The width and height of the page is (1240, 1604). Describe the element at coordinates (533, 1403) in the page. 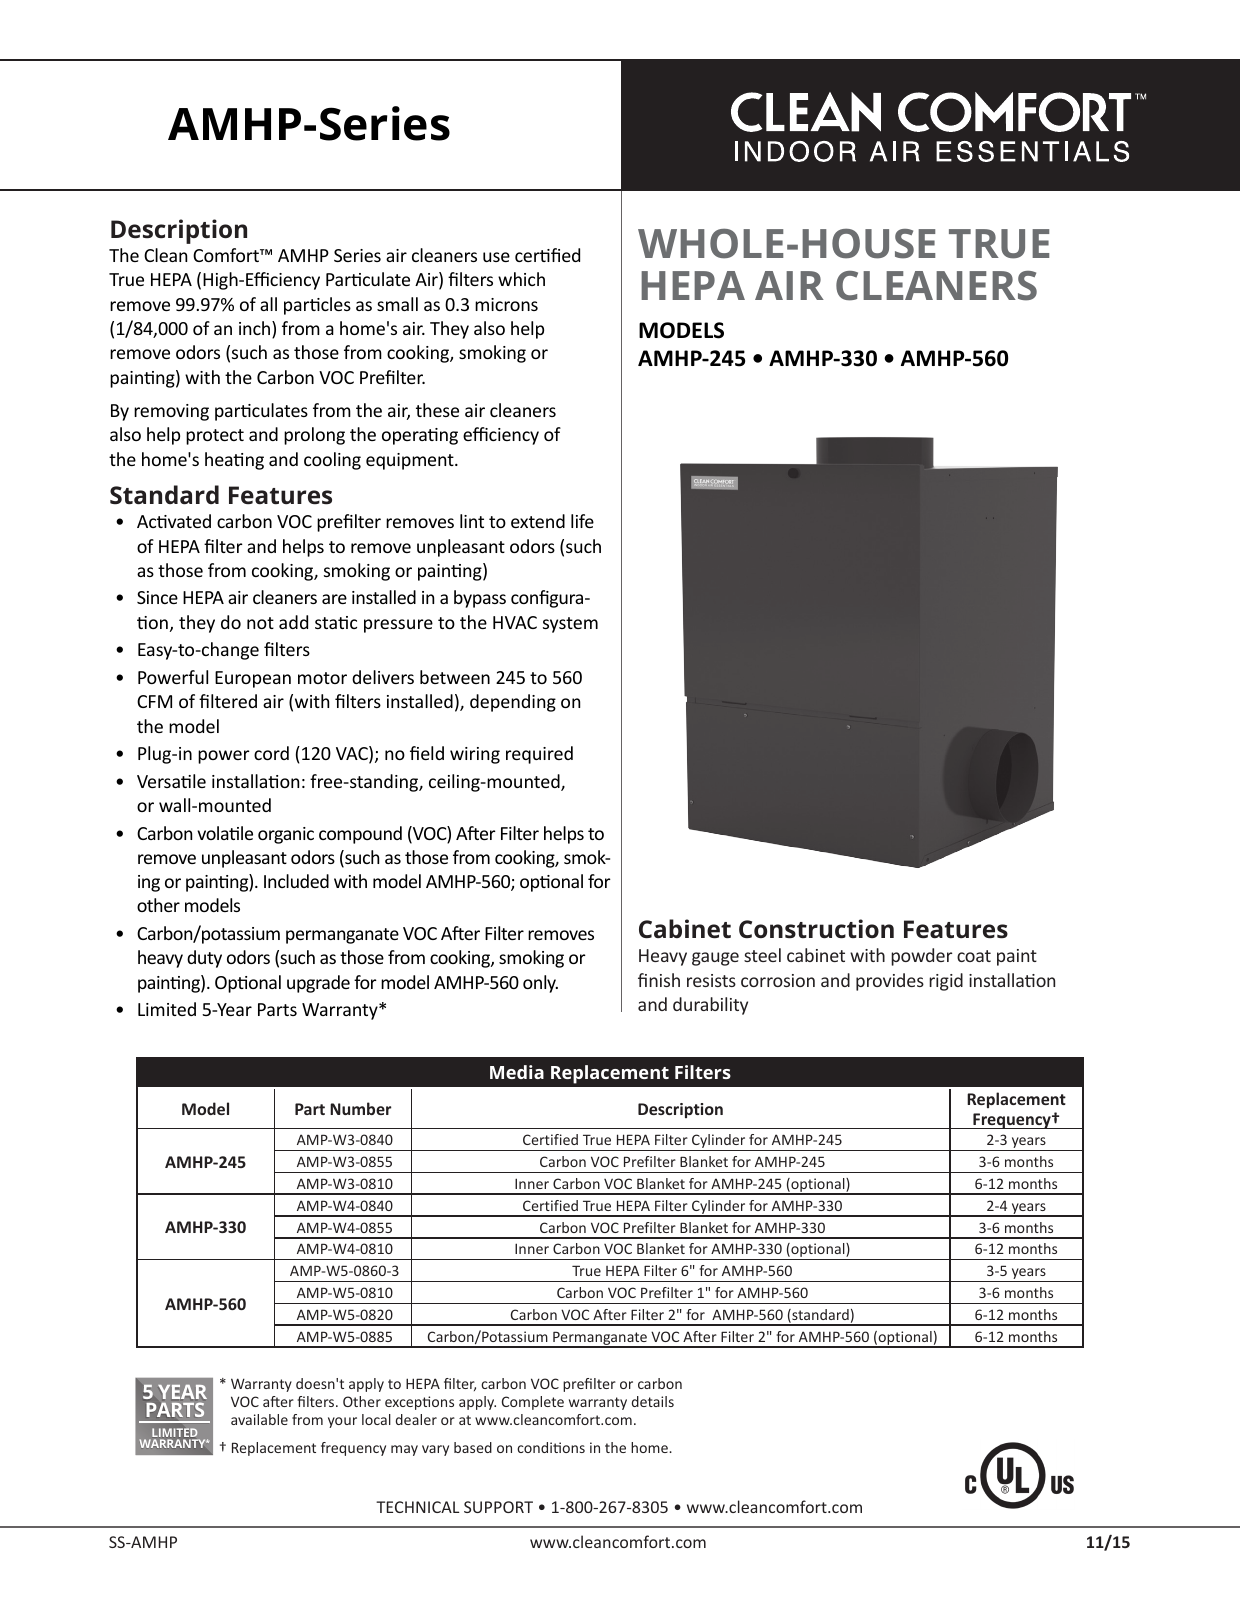

I see `Complete` at that location.
